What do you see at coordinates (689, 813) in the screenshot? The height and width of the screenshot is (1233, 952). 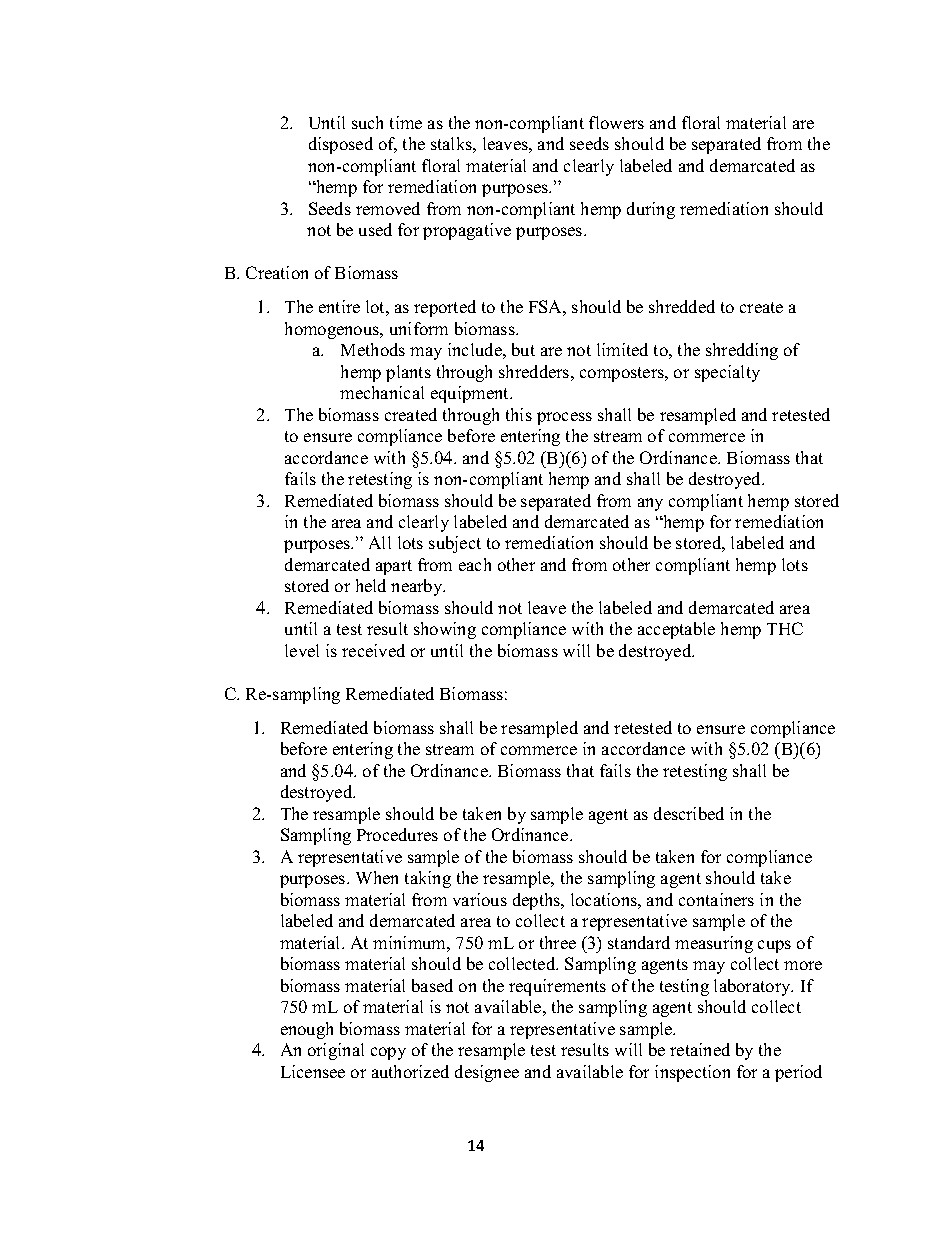 I see `described` at bounding box center [689, 813].
